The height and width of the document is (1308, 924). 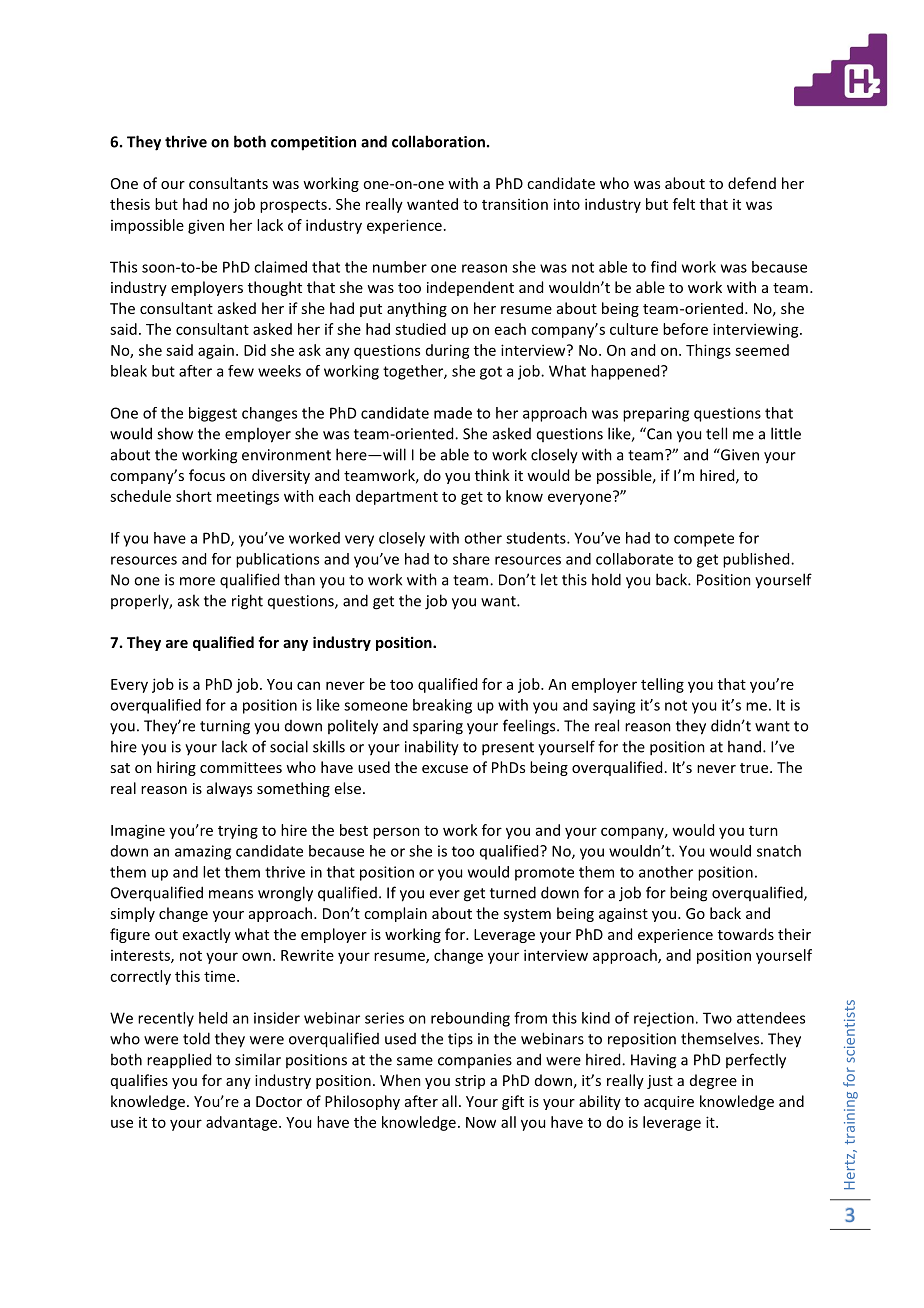 I want to click on thesis, so click(x=130, y=204).
